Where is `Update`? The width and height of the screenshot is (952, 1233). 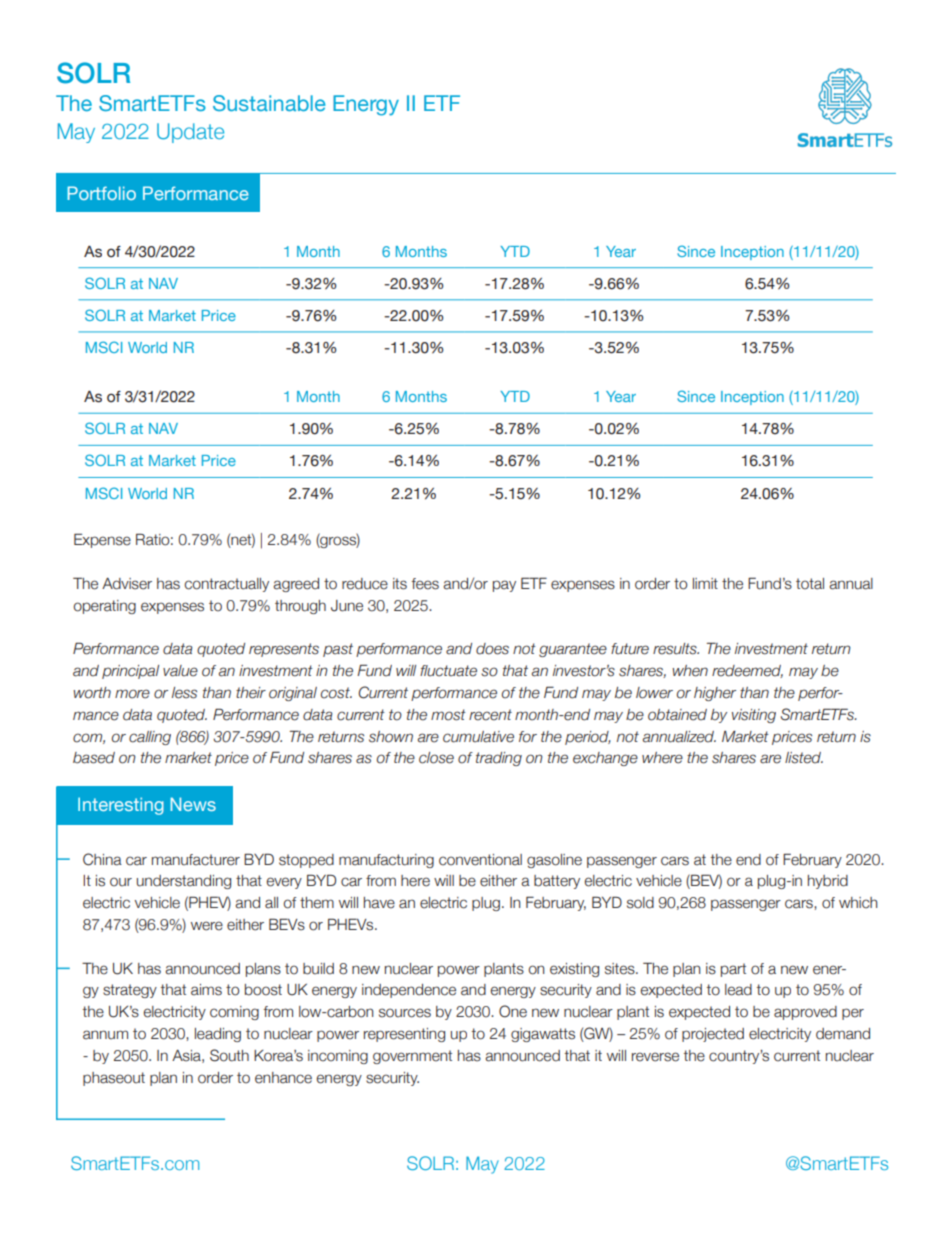 Update is located at coordinates (190, 133).
